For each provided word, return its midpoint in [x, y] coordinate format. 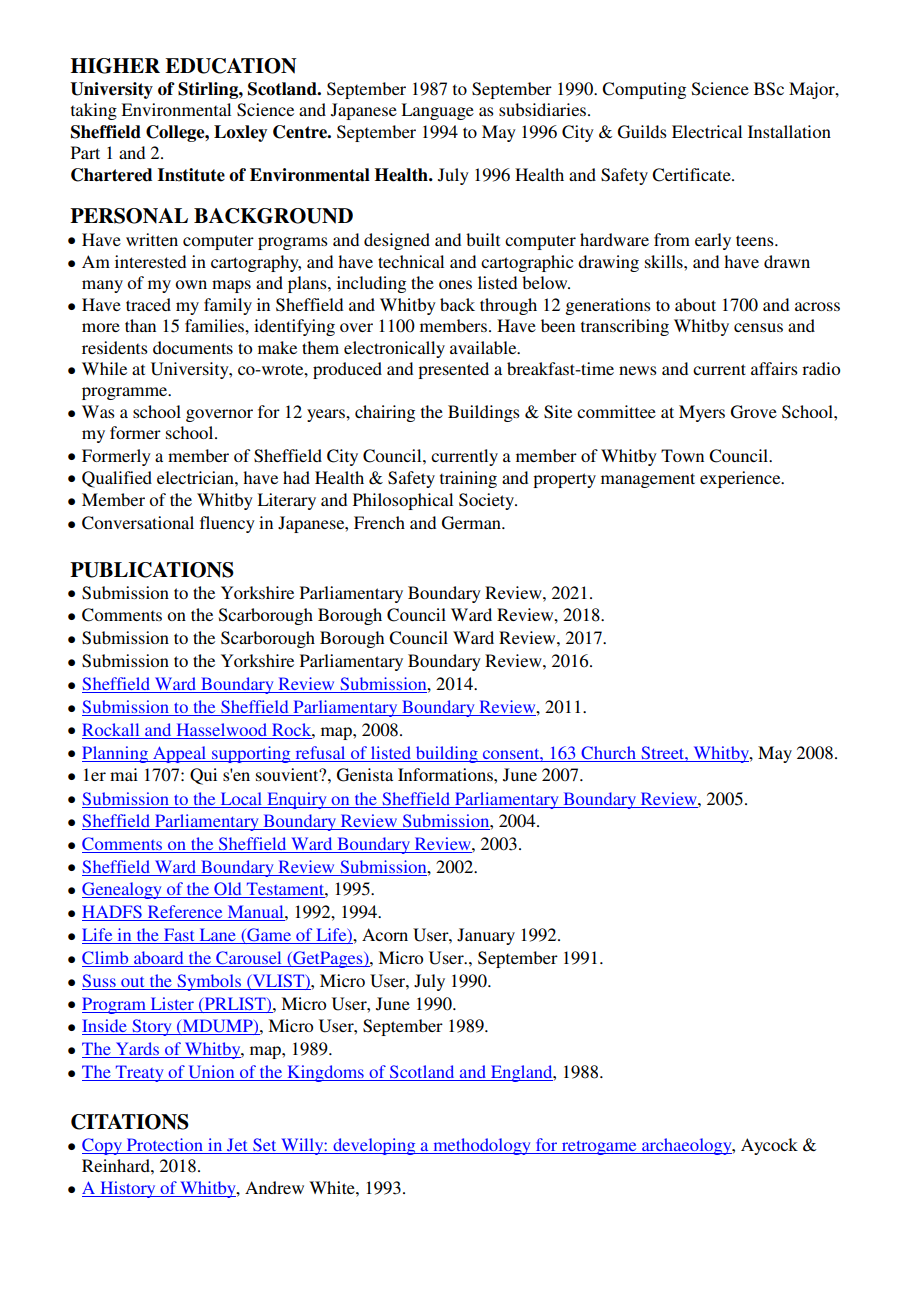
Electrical [707, 131]
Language [437, 111]
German [472, 523]
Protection [164, 1146]
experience [741, 479]
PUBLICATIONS [152, 570]
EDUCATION [231, 66]
